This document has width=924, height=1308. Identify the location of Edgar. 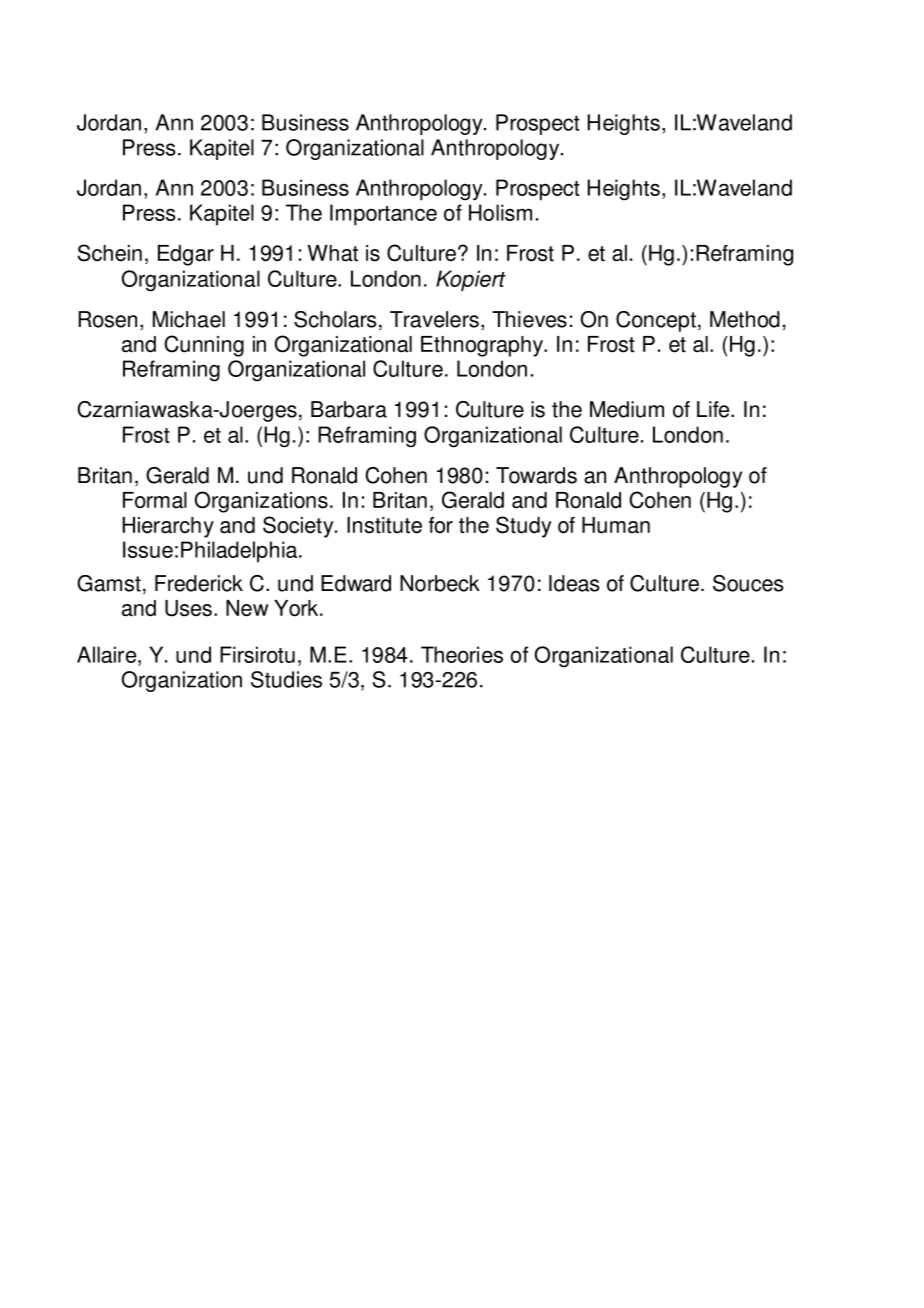
(186, 255).
